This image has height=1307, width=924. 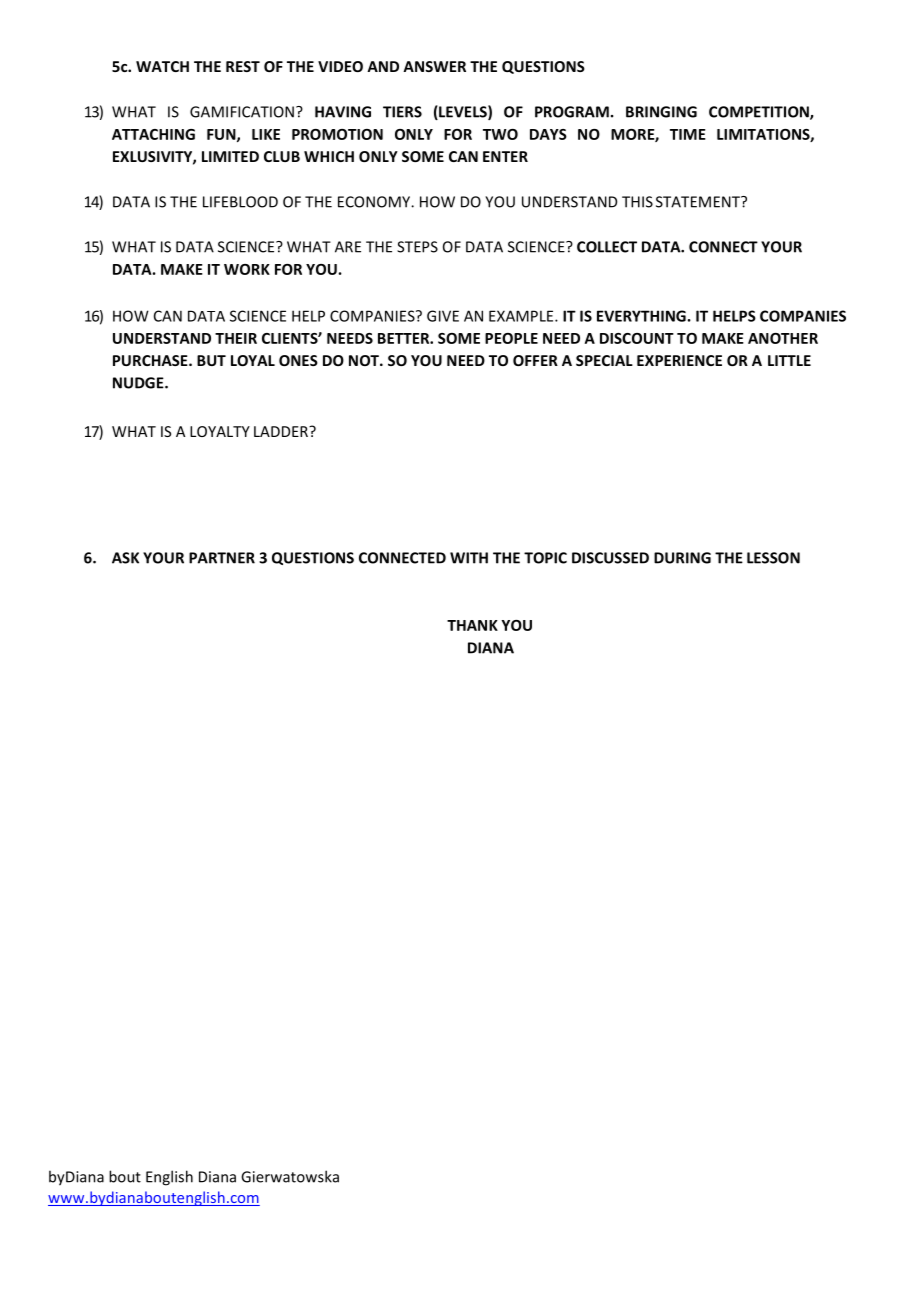 I want to click on BRINGING, so click(x=661, y=112).
